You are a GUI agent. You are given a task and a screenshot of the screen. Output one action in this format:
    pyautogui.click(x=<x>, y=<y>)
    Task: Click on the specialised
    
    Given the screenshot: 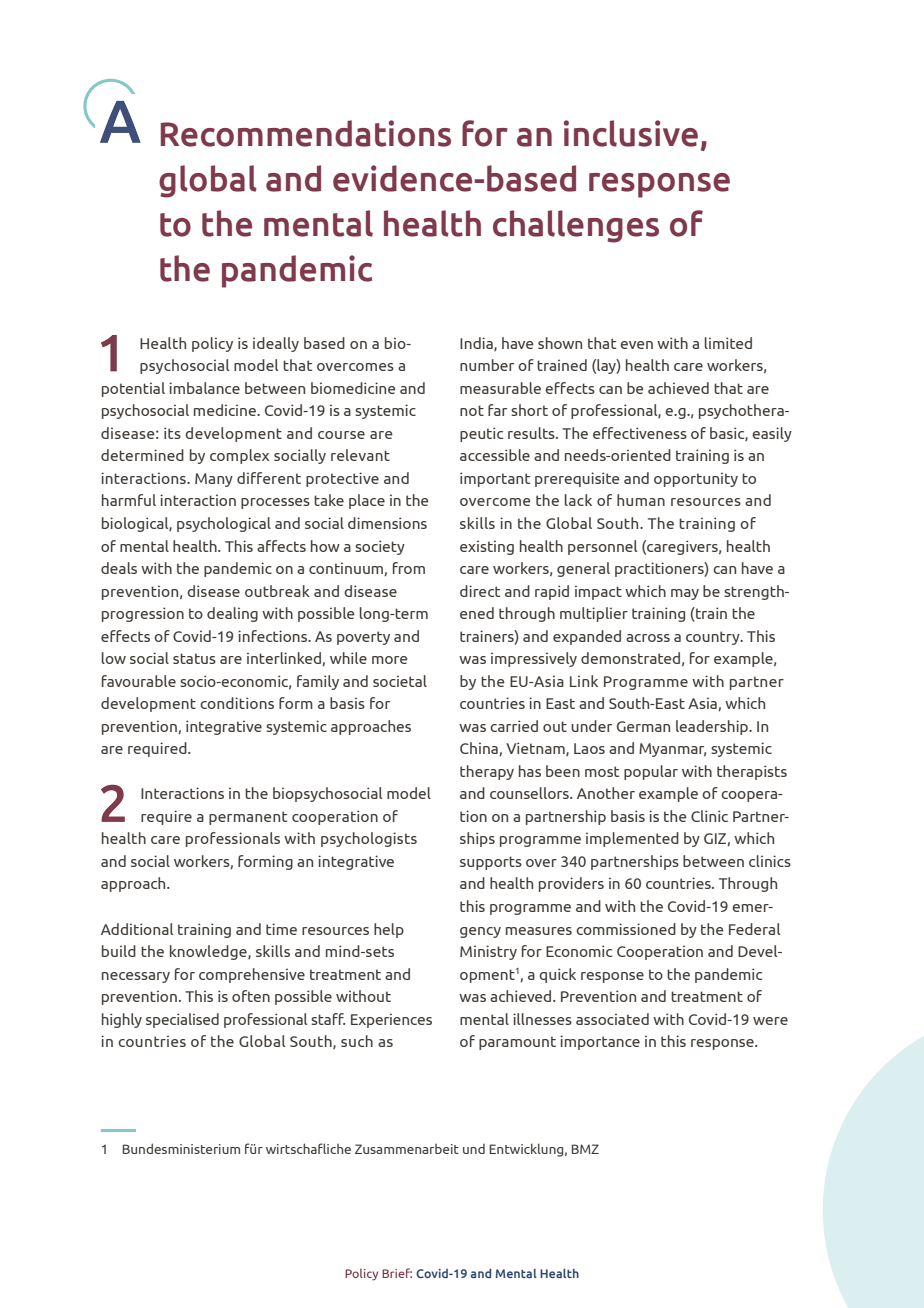 What is the action you would take?
    pyautogui.click(x=182, y=1020)
